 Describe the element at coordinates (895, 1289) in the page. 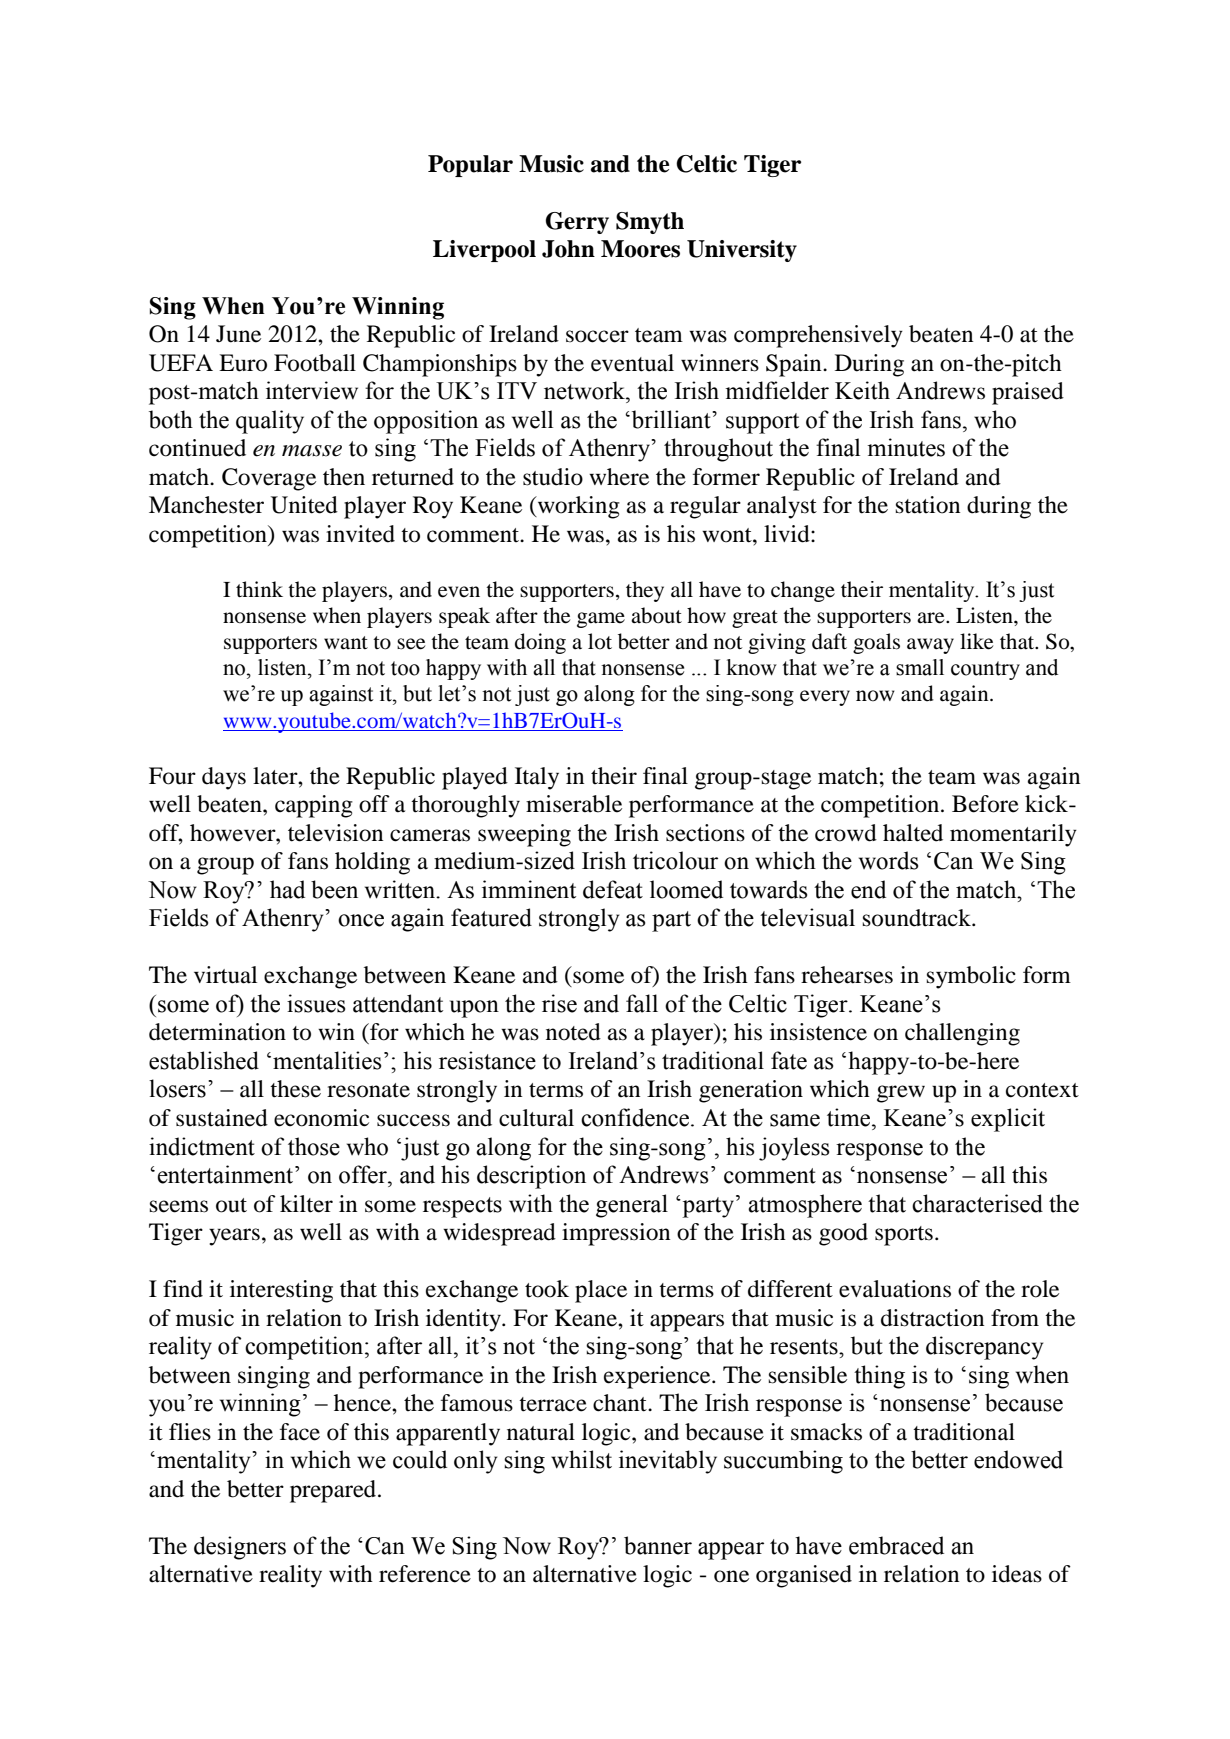

I see `evaluations` at that location.
